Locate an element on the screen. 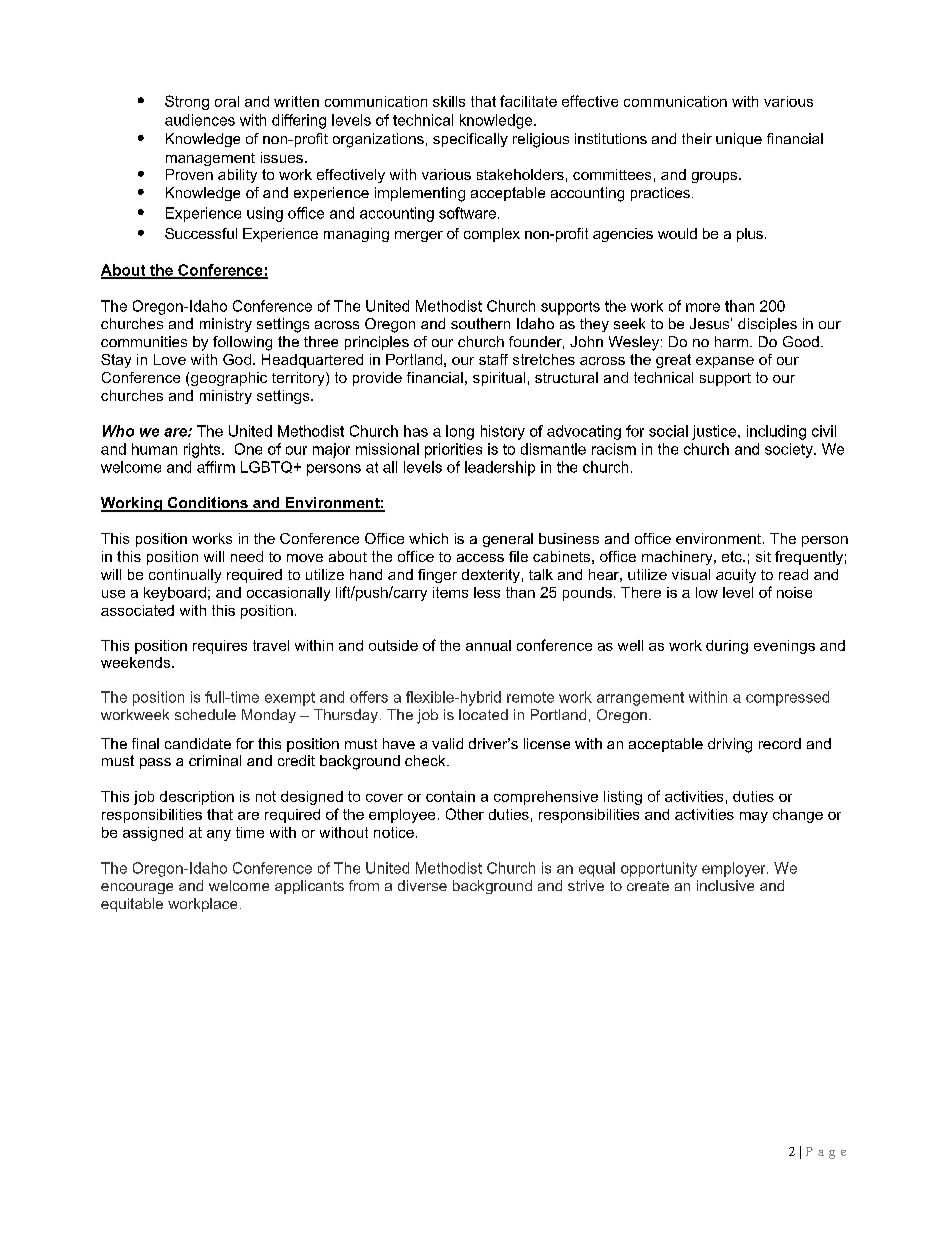 This screenshot has height=1233, width=952. located is located at coordinates (483, 714).
